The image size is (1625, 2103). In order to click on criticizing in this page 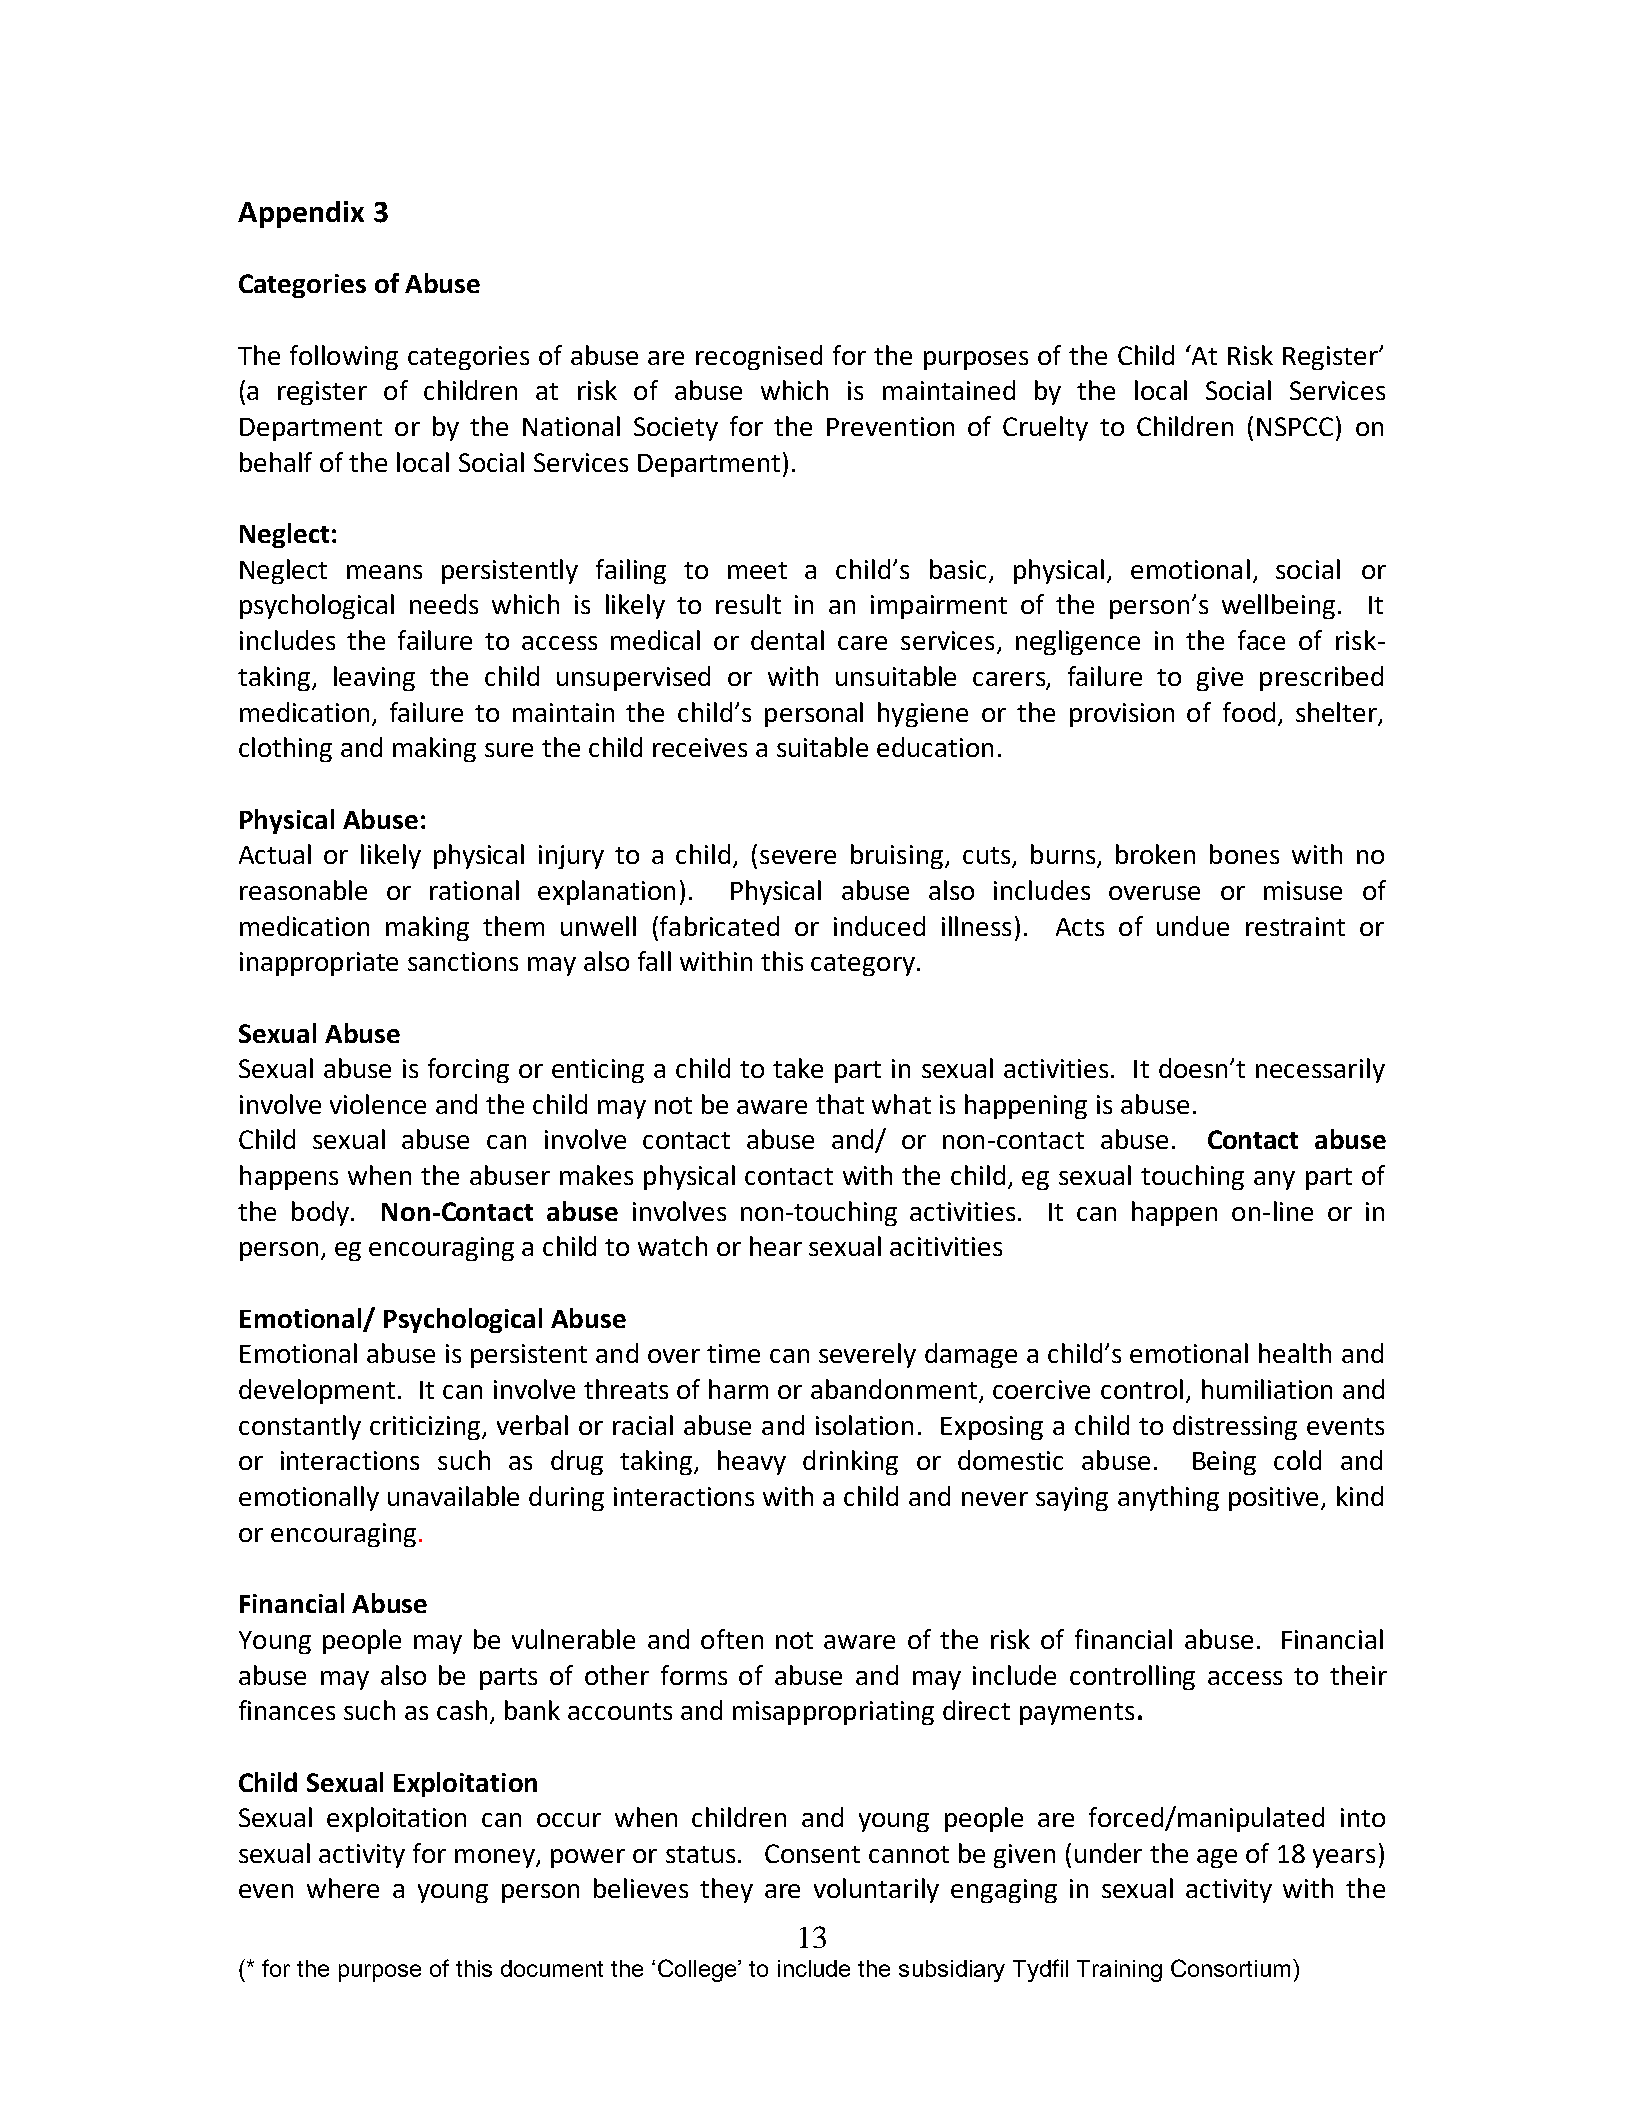, I will do `click(426, 1428)`.
